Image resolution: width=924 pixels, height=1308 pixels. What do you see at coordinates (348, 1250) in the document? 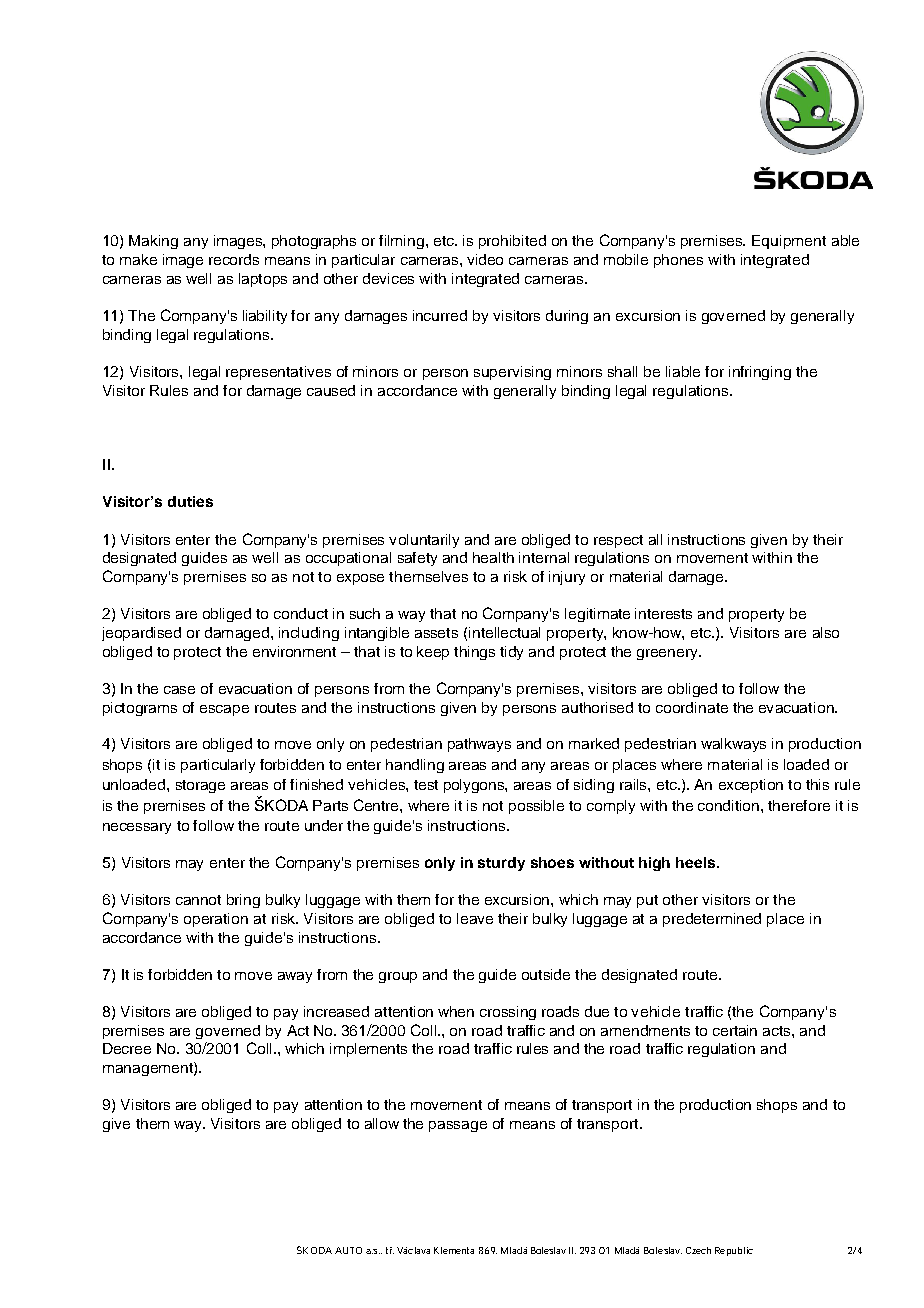
I see `AUTO` at bounding box center [348, 1250].
